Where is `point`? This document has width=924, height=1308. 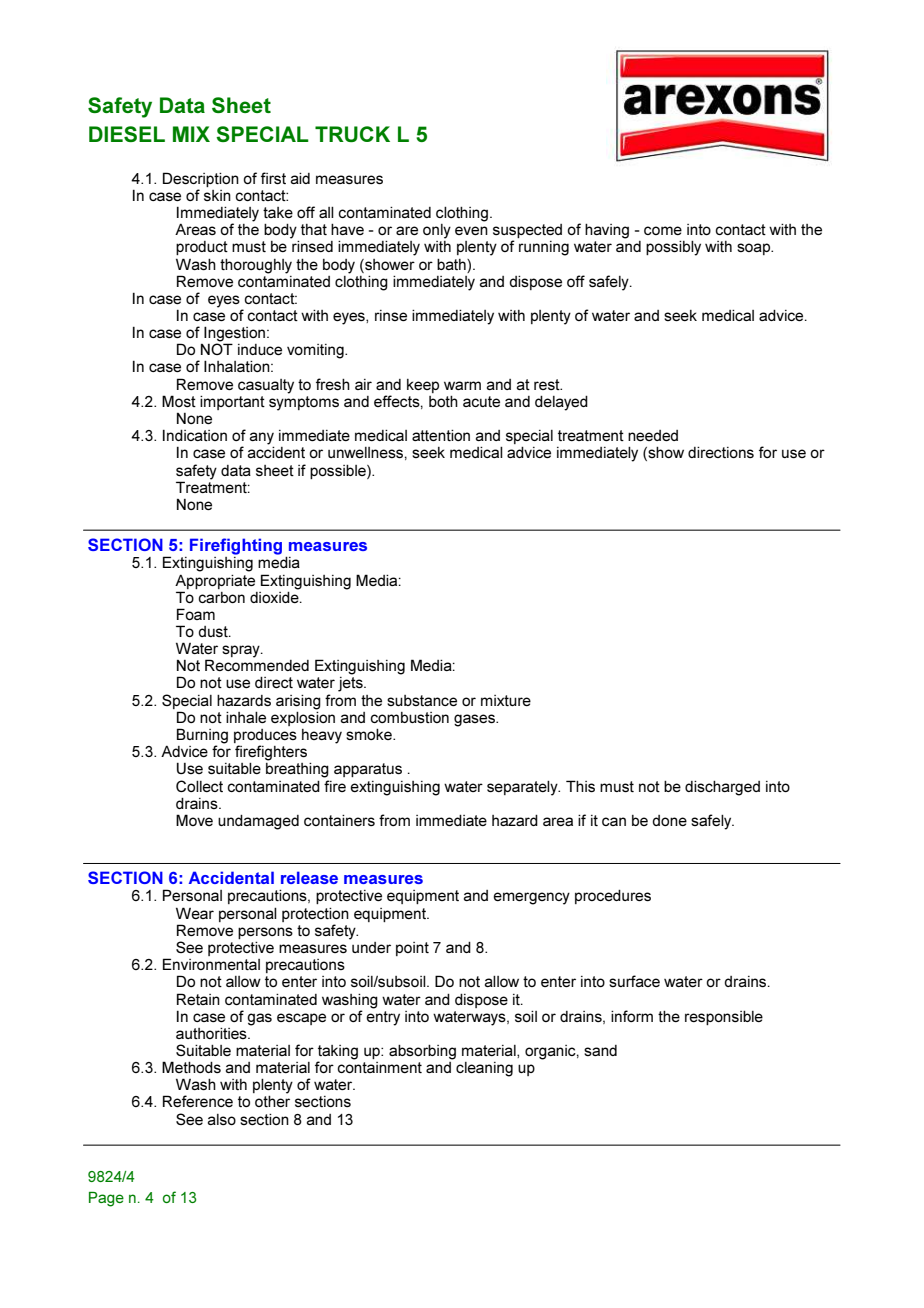 point is located at coordinates (412, 949).
